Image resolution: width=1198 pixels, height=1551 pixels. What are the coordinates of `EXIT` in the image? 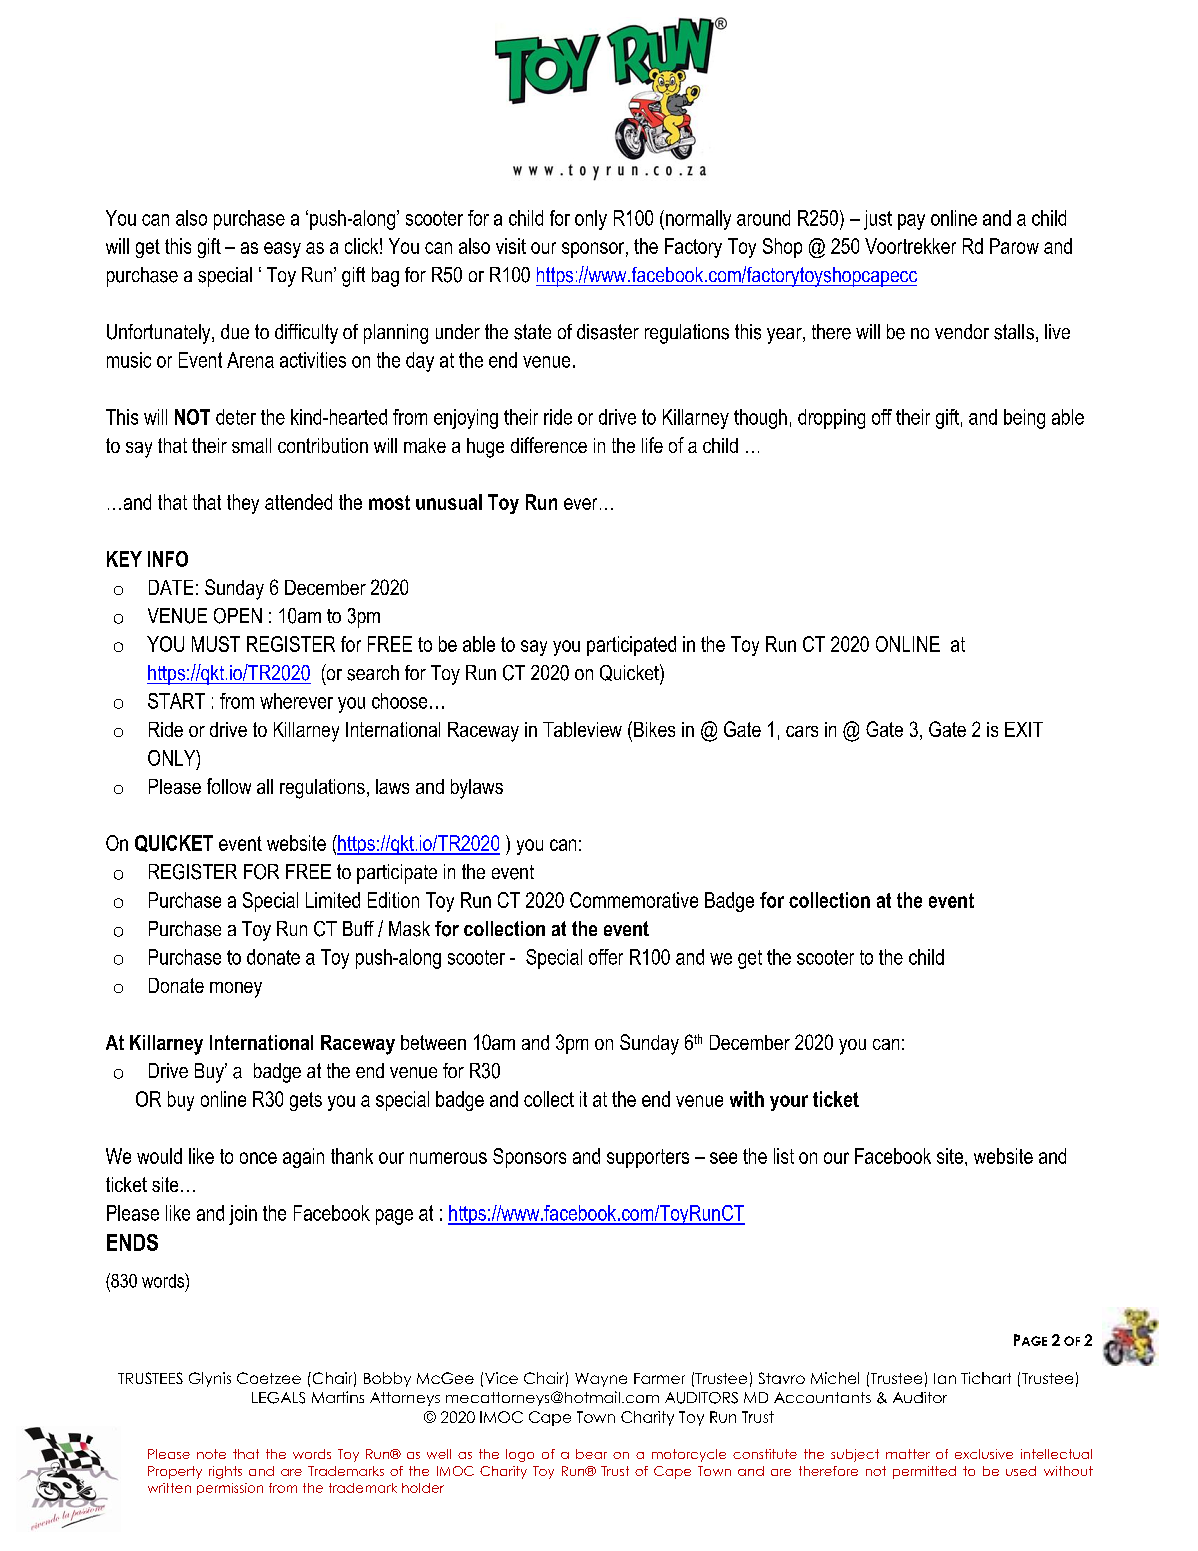 It's located at (1024, 729).
